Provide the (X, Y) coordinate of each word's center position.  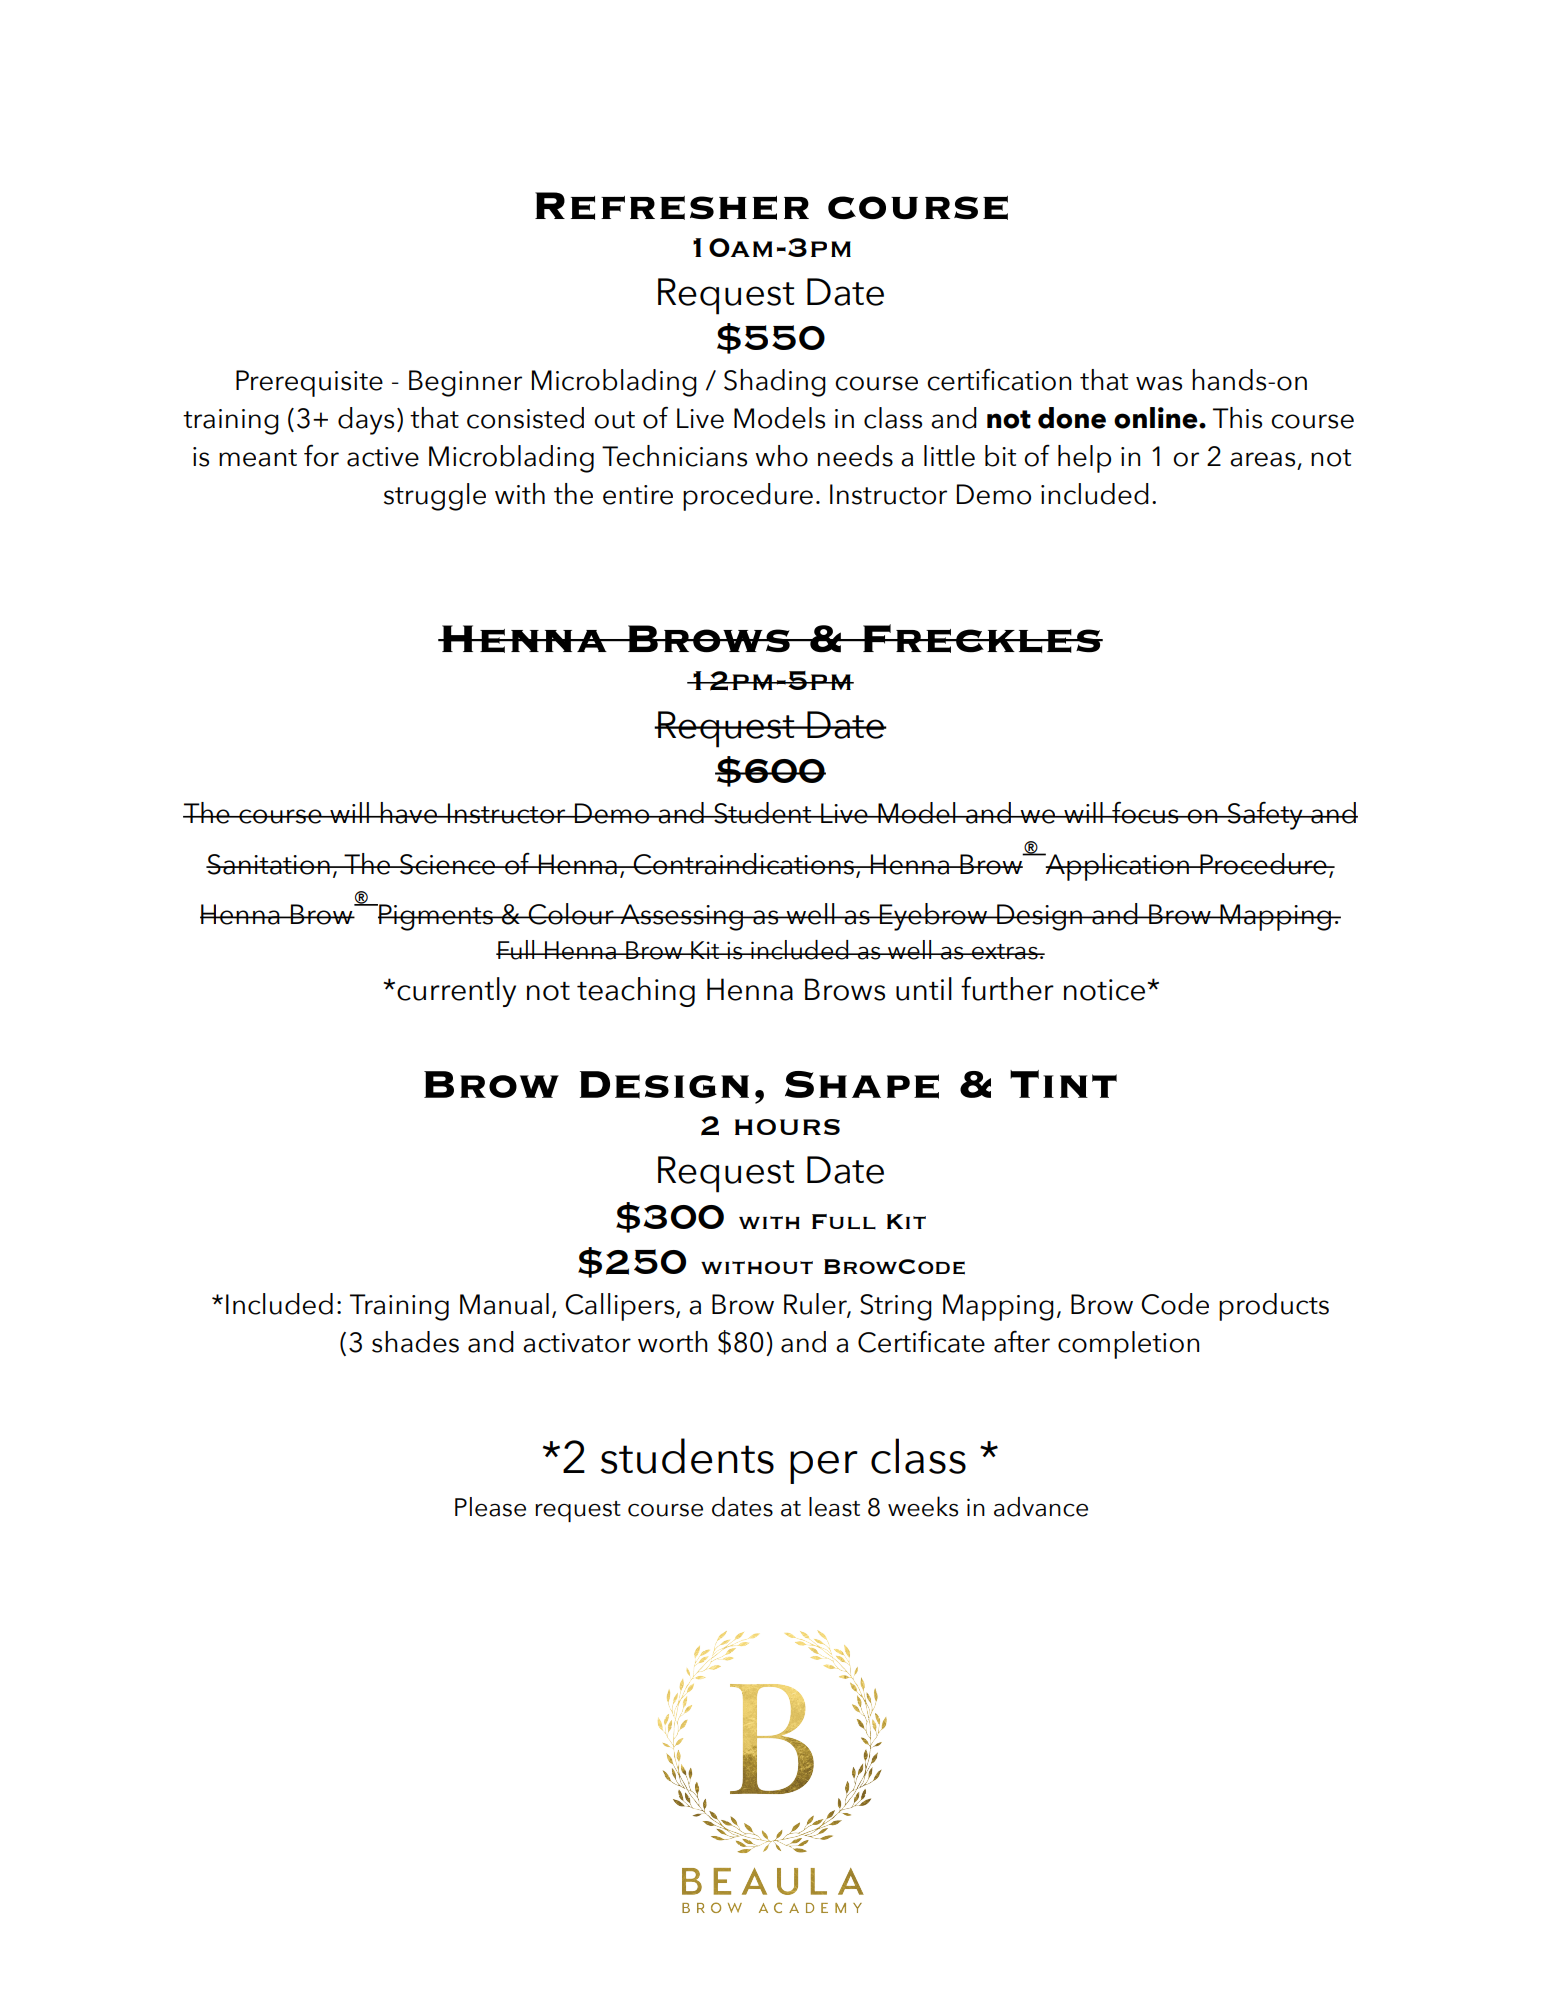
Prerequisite (309, 383)
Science (448, 864)
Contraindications (743, 864)
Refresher (672, 206)
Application (1117, 867)
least (834, 1507)
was (1159, 383)
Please (490, 1507)
